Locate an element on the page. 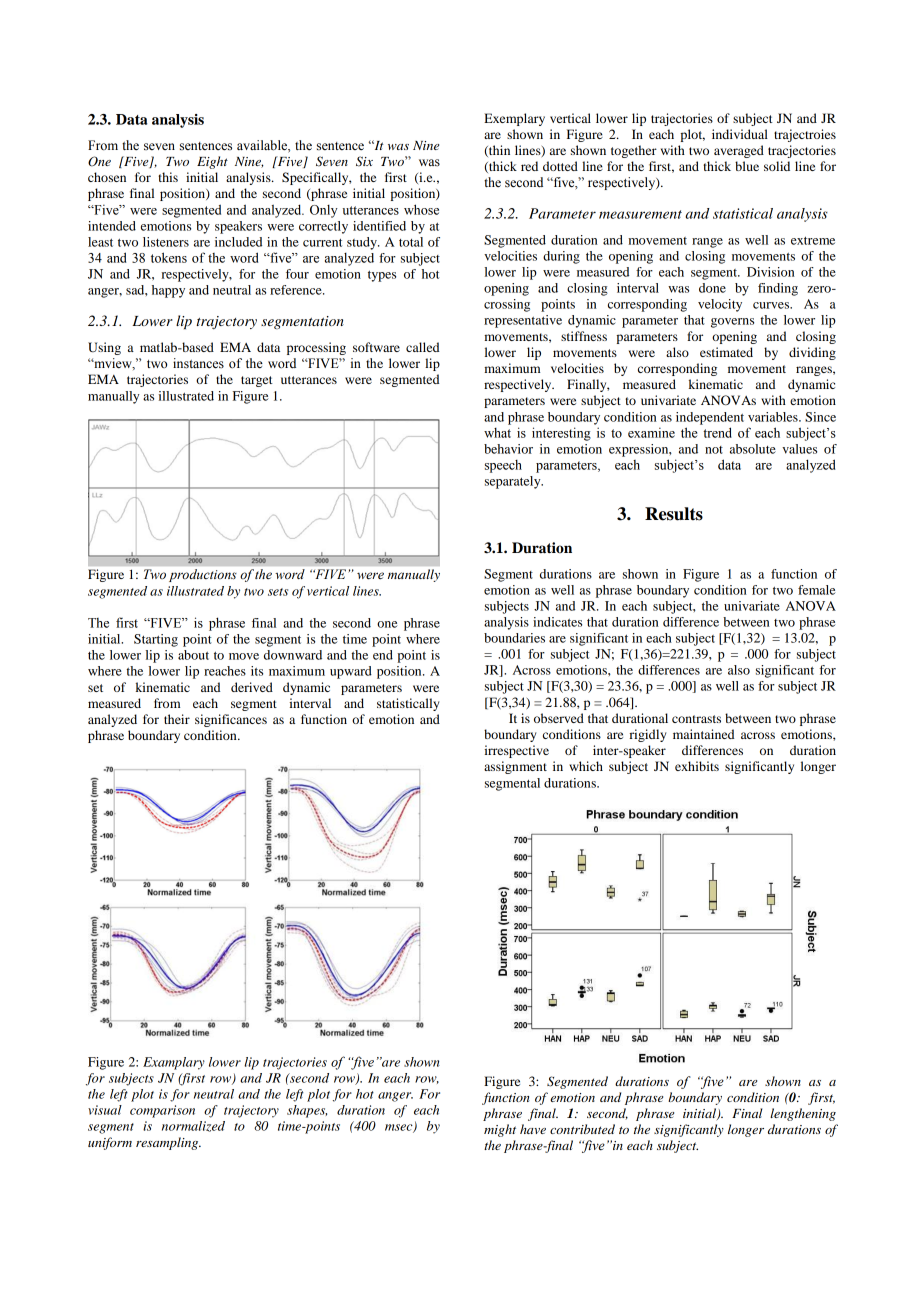 This image has height=1308, width=924. comparison is located at coordinates (162, 1111).
